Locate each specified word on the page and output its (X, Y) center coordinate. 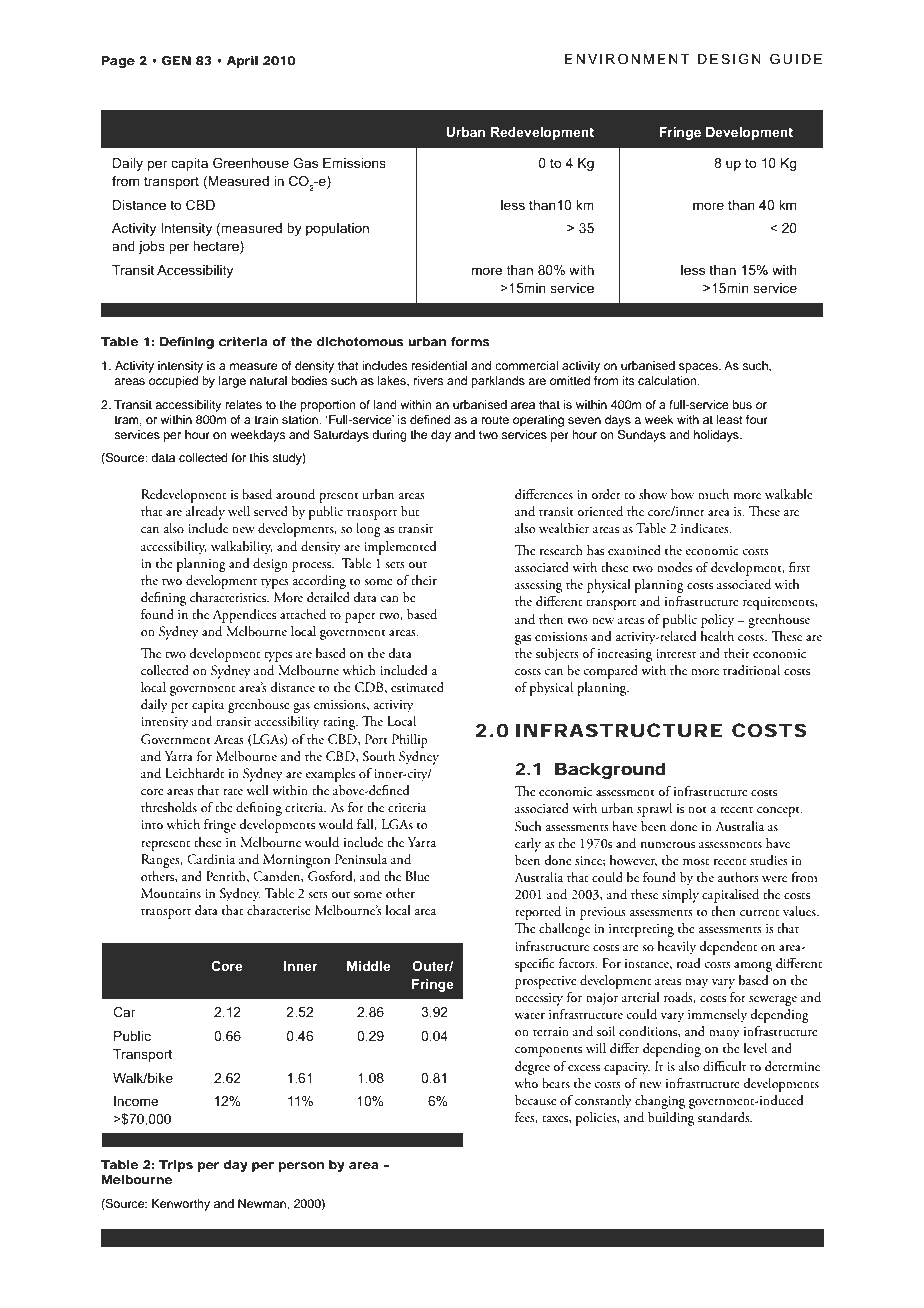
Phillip (410, 741)
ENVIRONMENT (627, 59)
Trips (176, 1166)
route (495, 420)
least (730, 419)
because (536, 1100)
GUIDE (796, 59)
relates (244, 404)
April (242, 62)
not (697, 809)
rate (233, 792)
